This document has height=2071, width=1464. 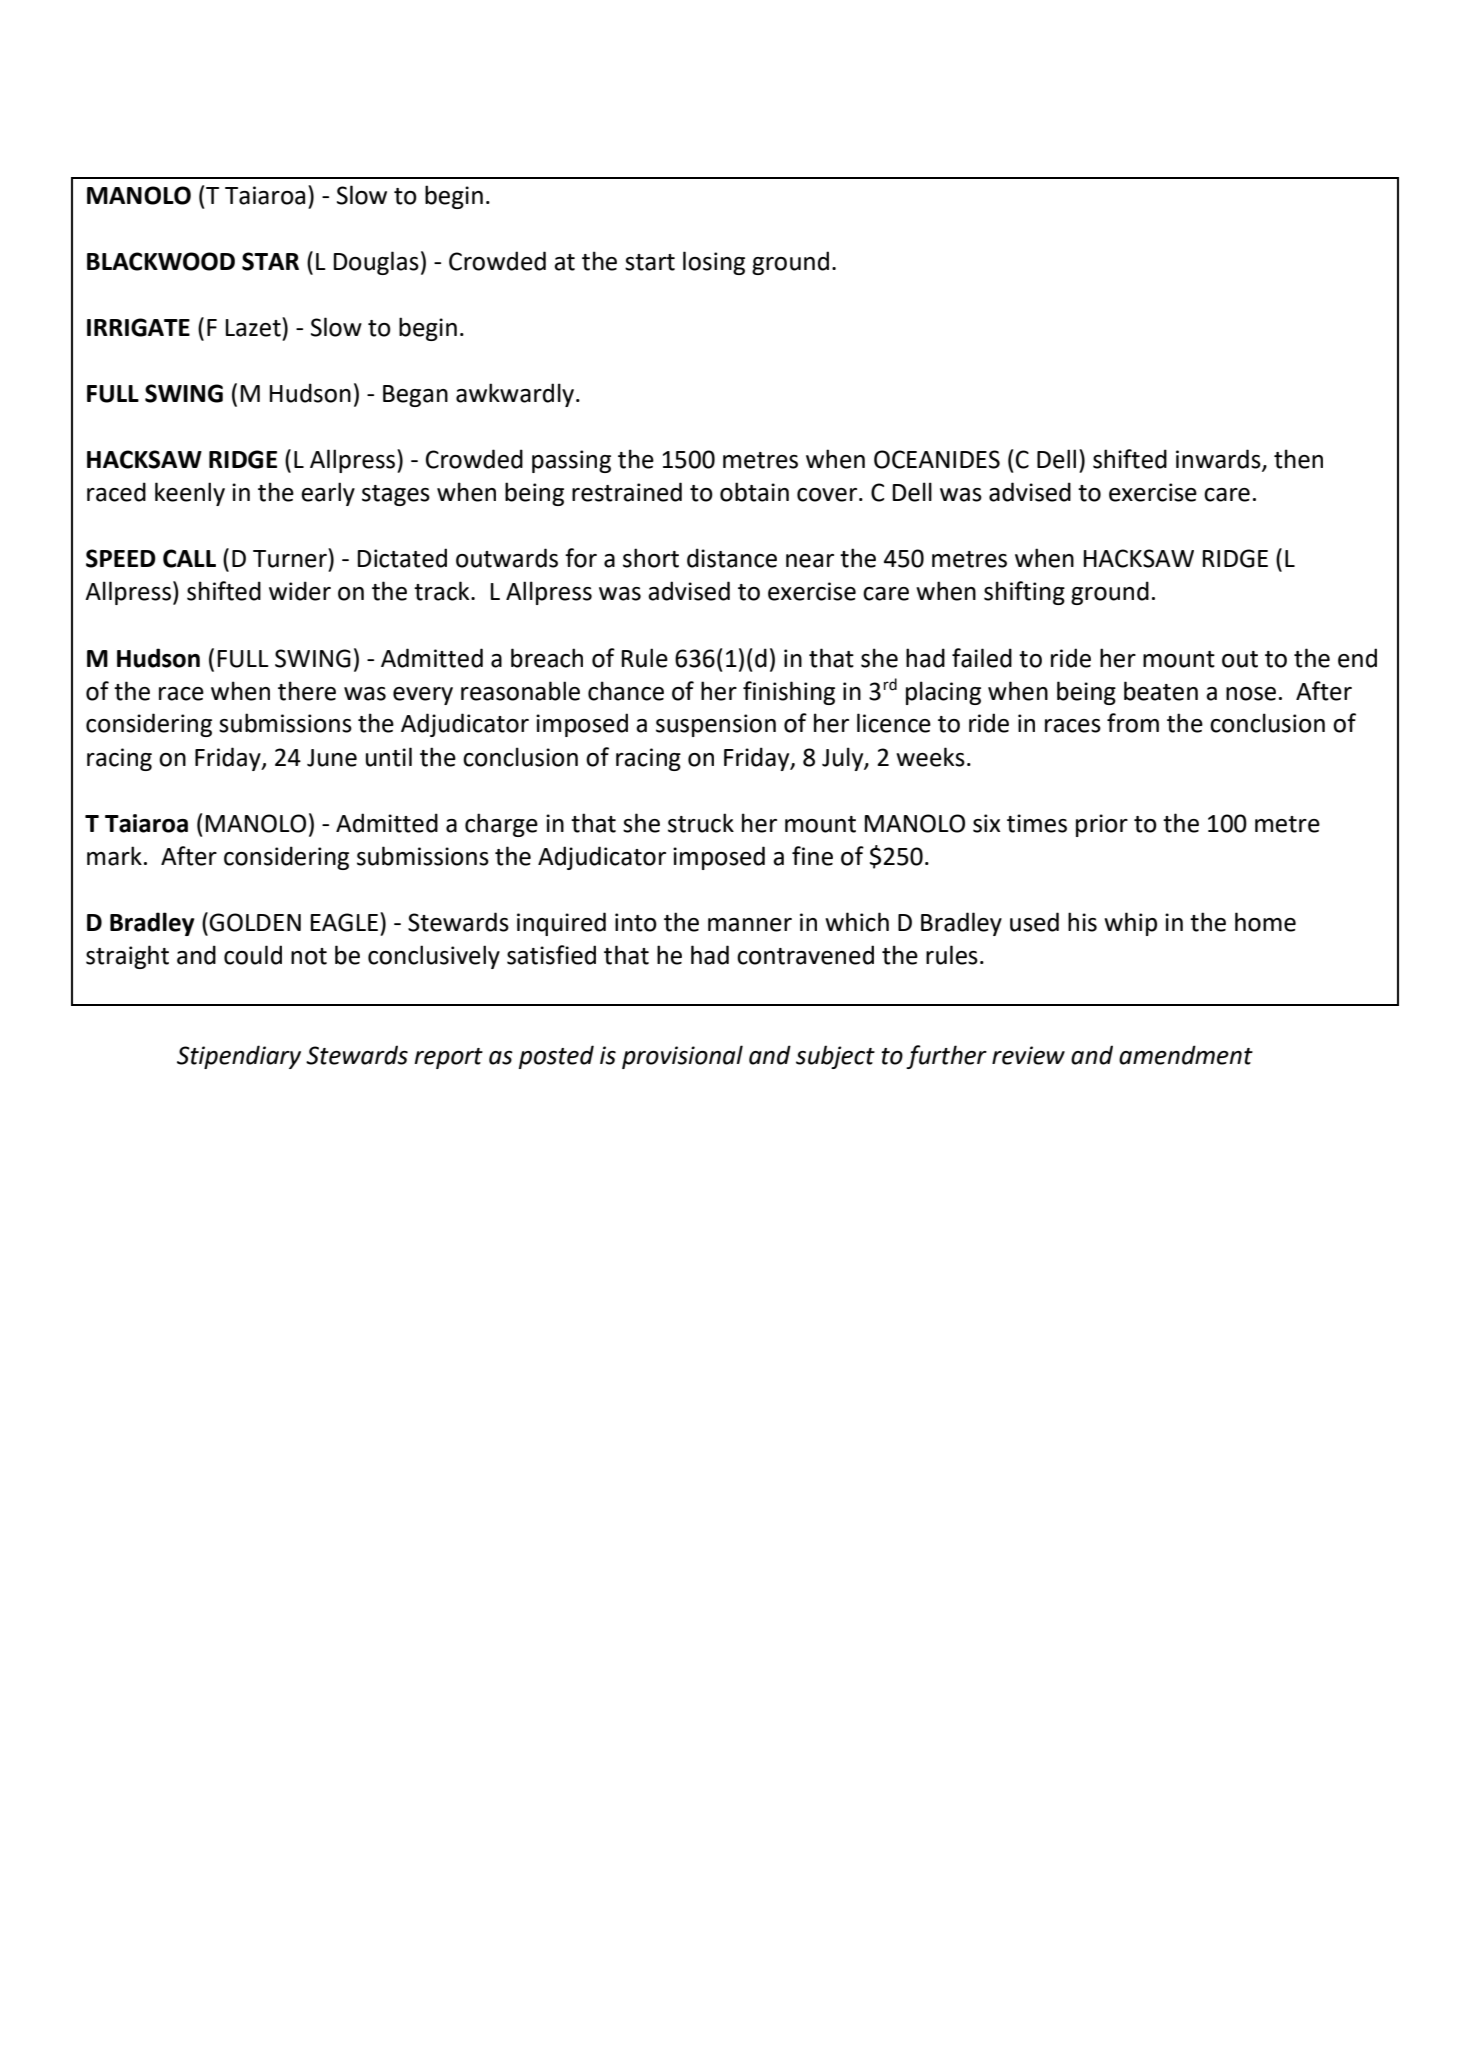 I want to click on beaten, so click(x=1161, y=691).
